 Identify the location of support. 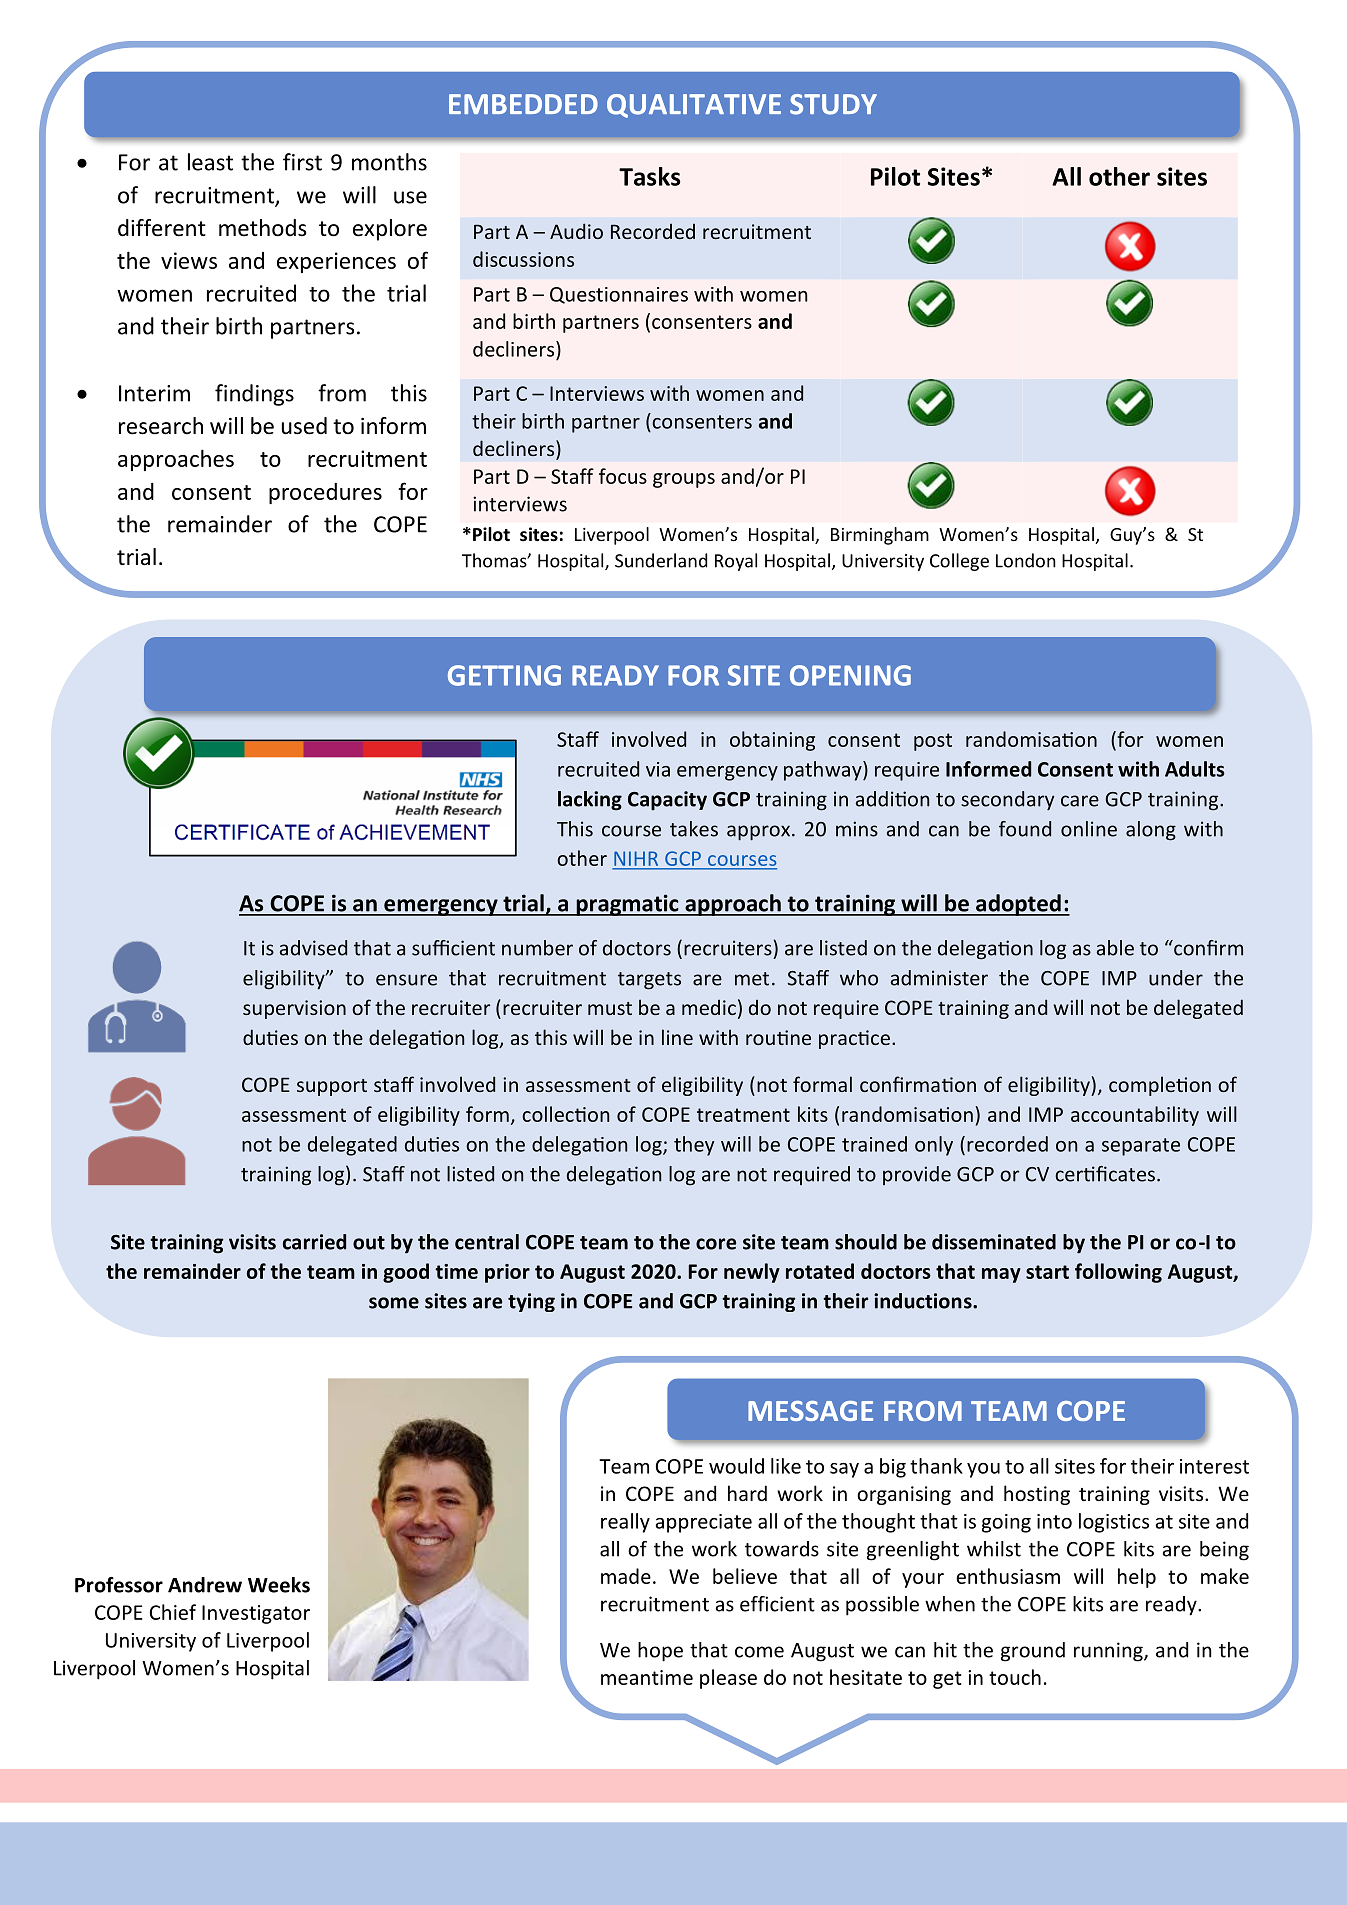
(332, 1087).
